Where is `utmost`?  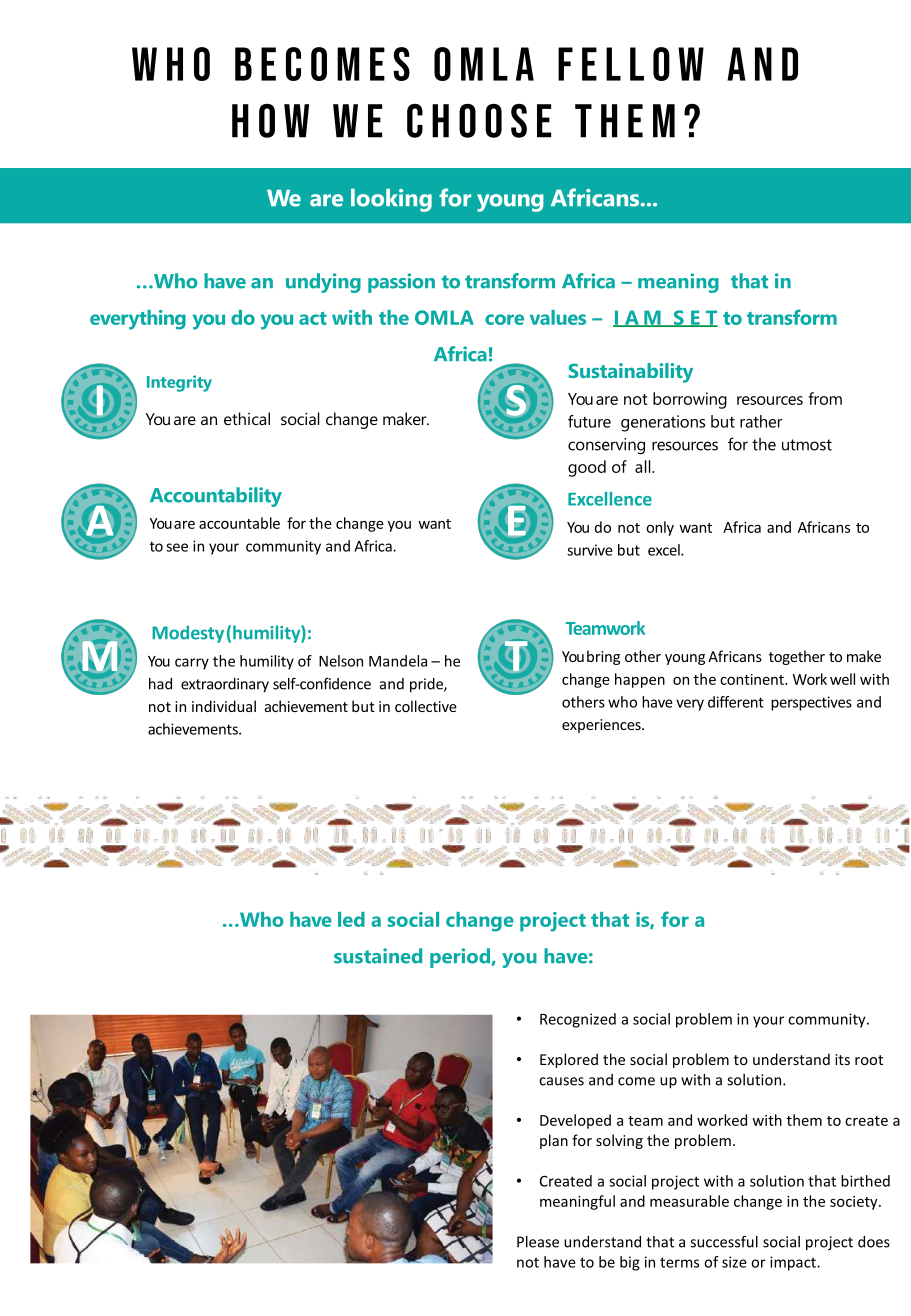
utmost is located at coordinates (807, 445).
